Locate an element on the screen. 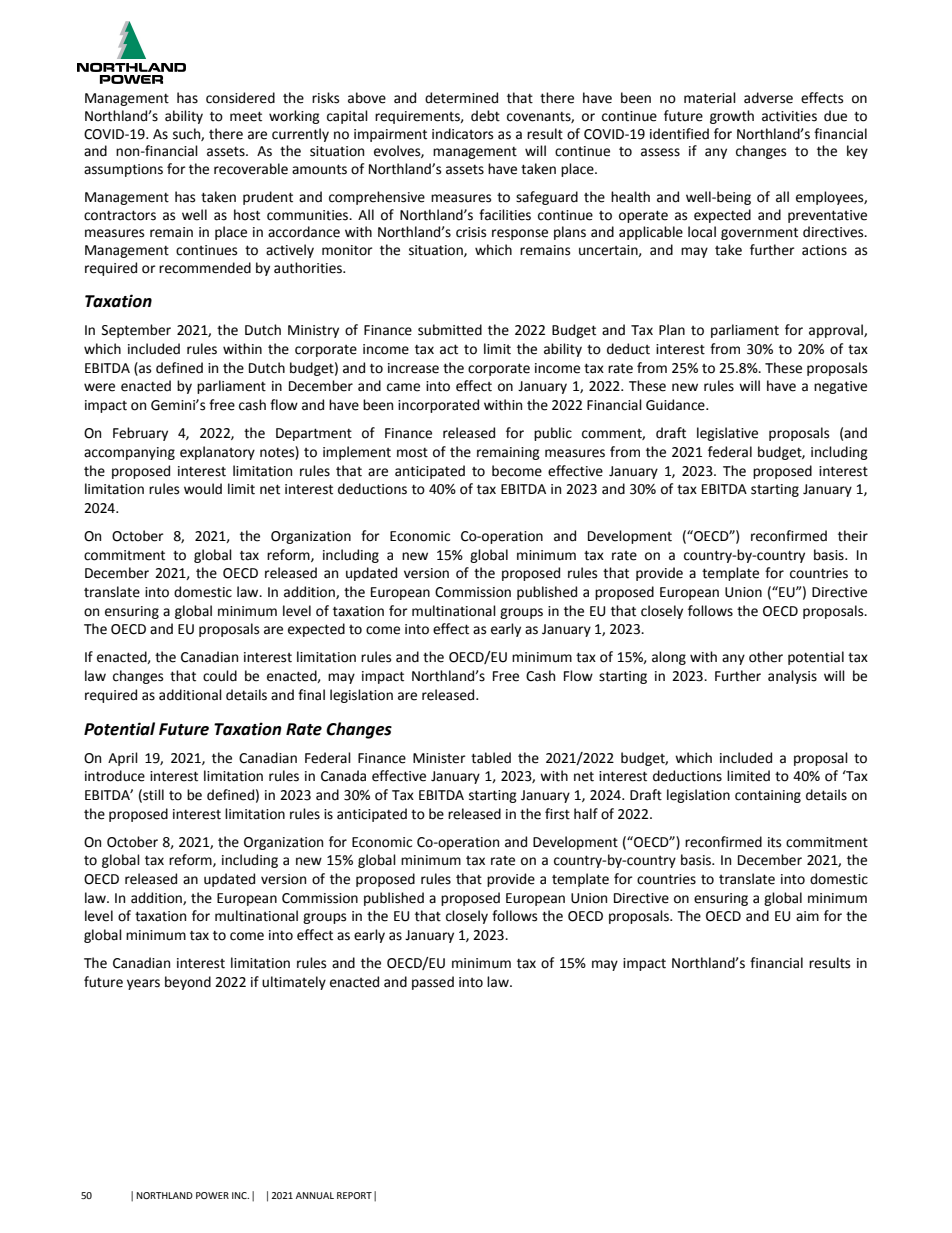 This screenshot has width=952, height=1233. REPORT is located at coordinates (354, 1195).
